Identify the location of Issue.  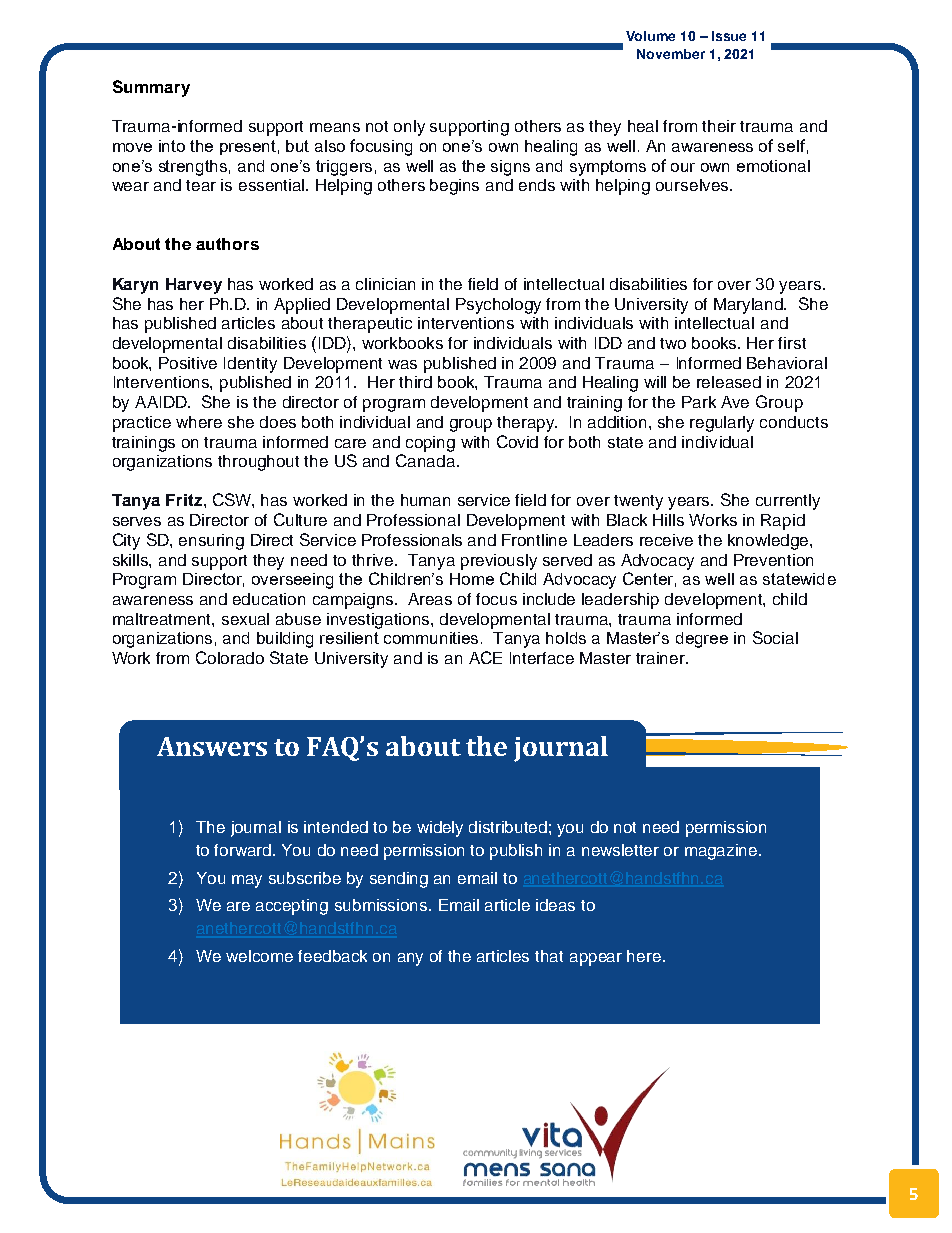
(729, 36).
